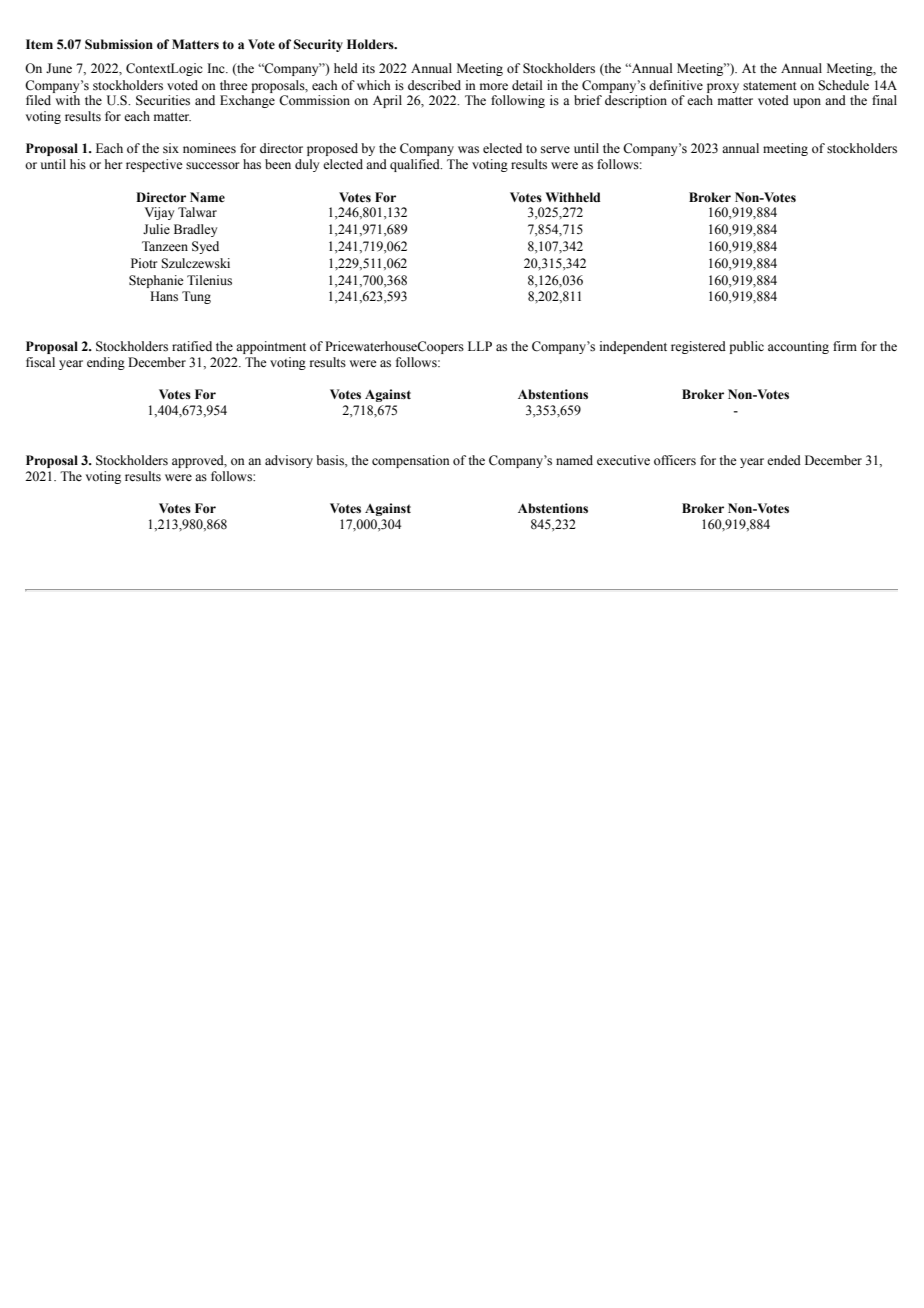  Describe the element at coordinates (411, 461) in the page. I see `compensation` at that location.
